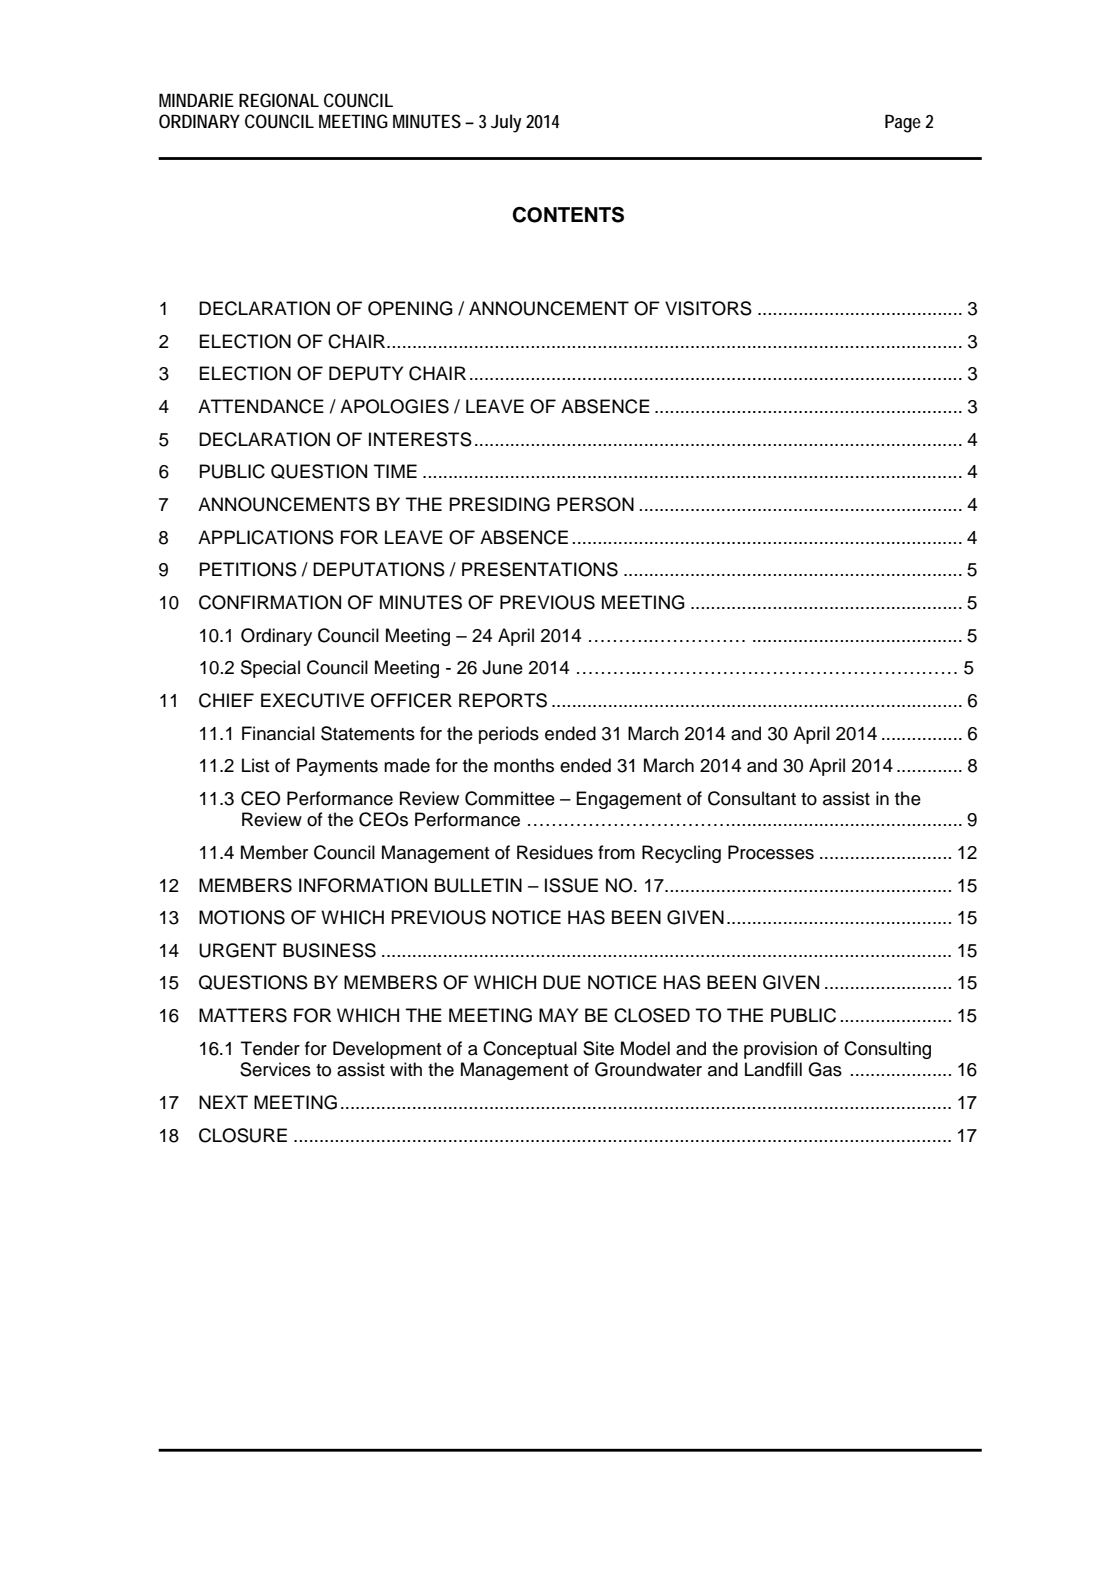 The height and width of the screenshot is (1571, 1111). Describe the element at coordinates (261, 406) in the screenshot. I see `ATTENDANCE` at that location.
